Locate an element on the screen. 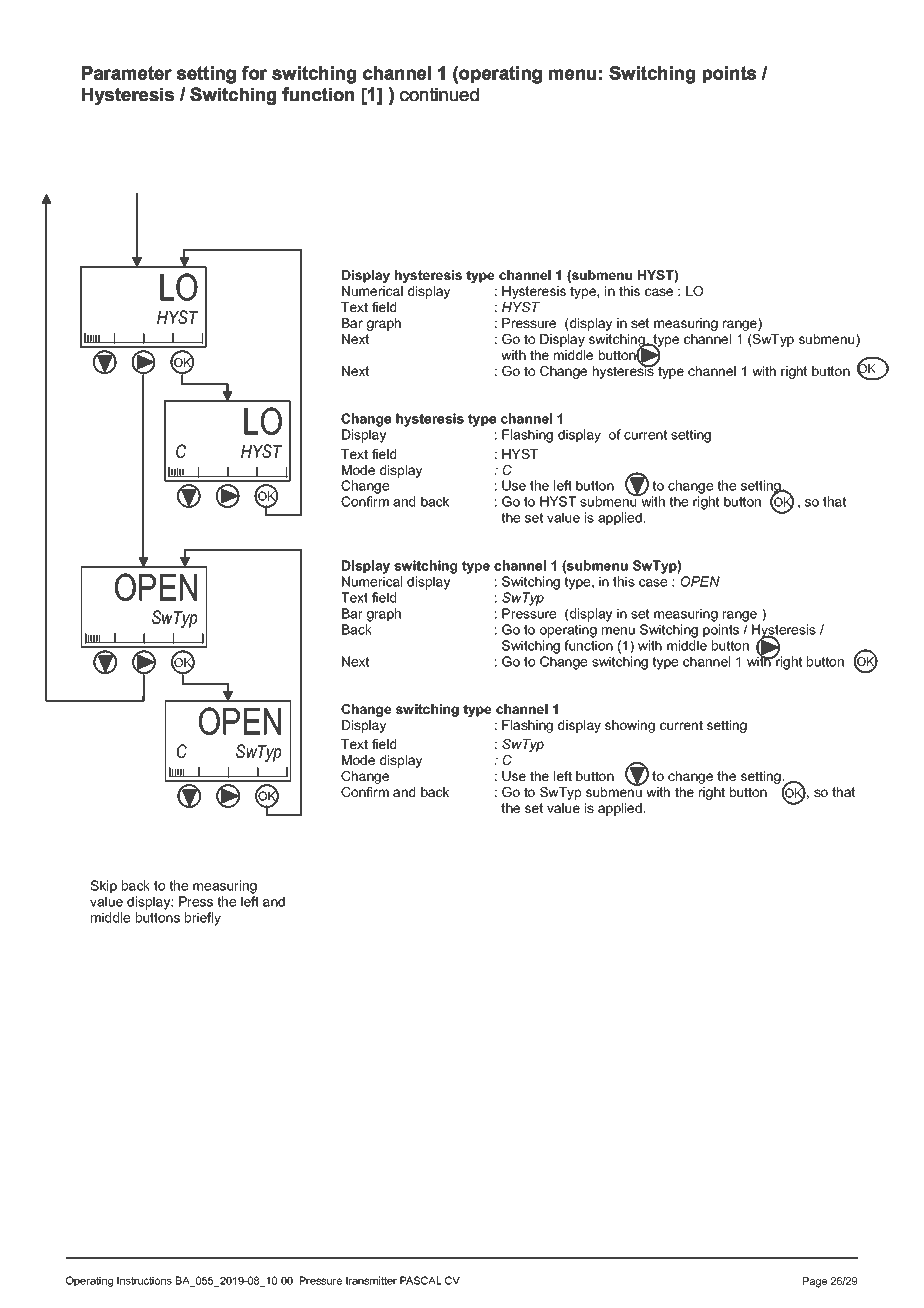 The width and height of the screenshot is (924, 1308). for is located at coordinates (254, 73).
